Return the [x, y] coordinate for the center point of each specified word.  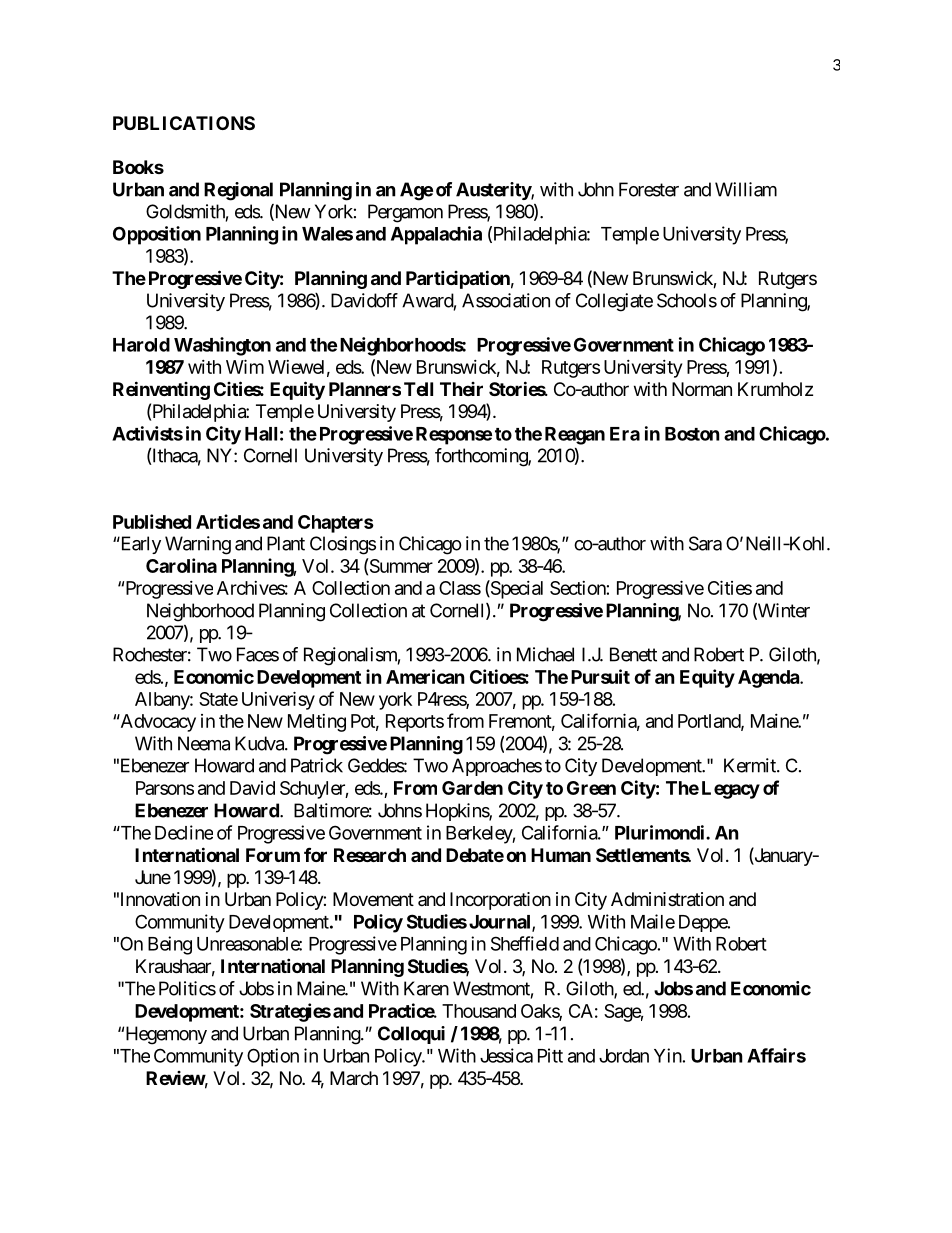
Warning [198, 545]
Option [273, 1057]
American [425, 676]
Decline [184, 832]
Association [506, 300]
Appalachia [436, 235]
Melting [317, 723]
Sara [705, 543]
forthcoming [482, 457]
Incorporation [500, 901]
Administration [667, 899]
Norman [702, 389]
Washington [222, 346]
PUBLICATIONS [184, 123]
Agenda [769, 679]
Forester [649, 189]
